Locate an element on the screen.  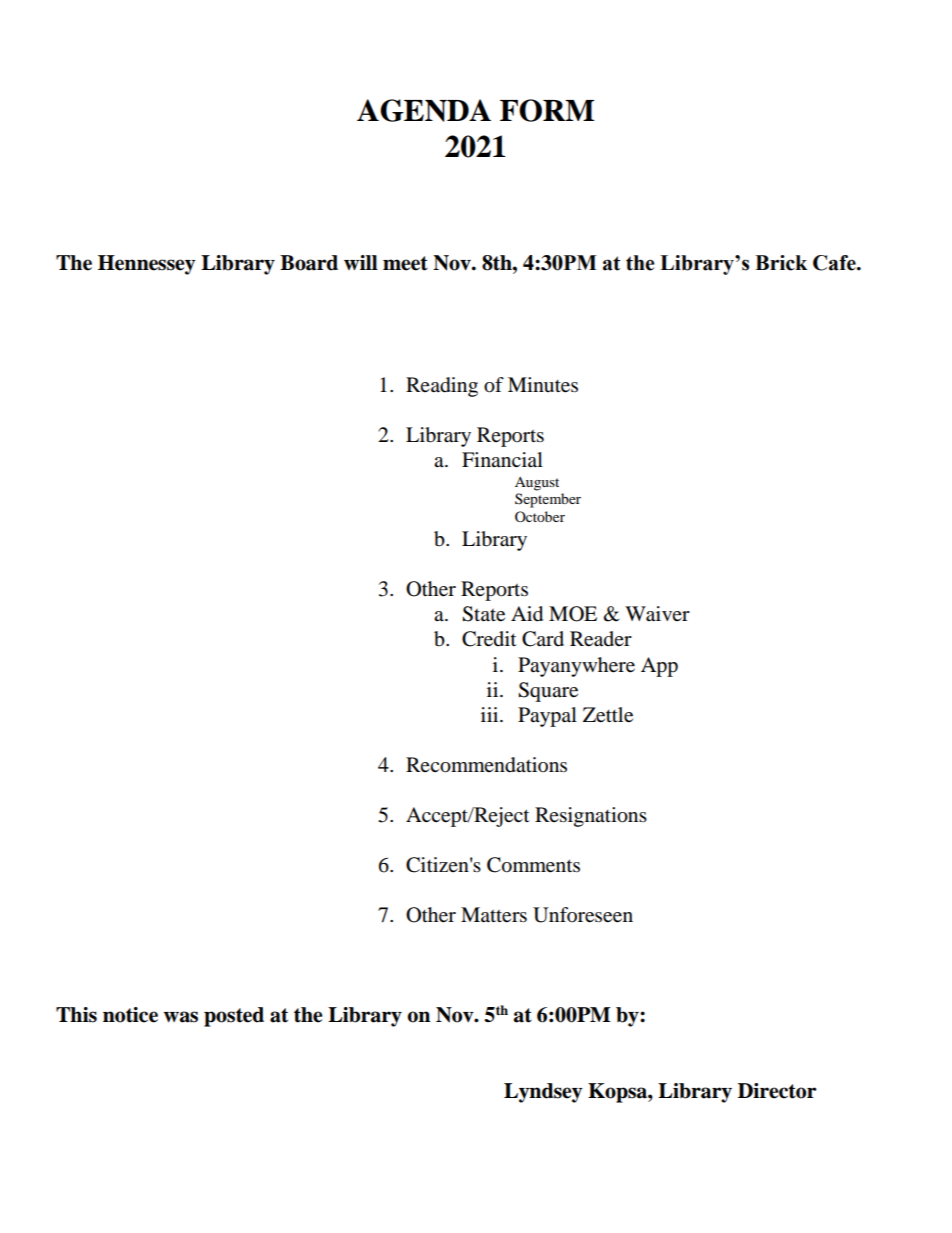
Hennessey is located at coordinates (146, 265).
